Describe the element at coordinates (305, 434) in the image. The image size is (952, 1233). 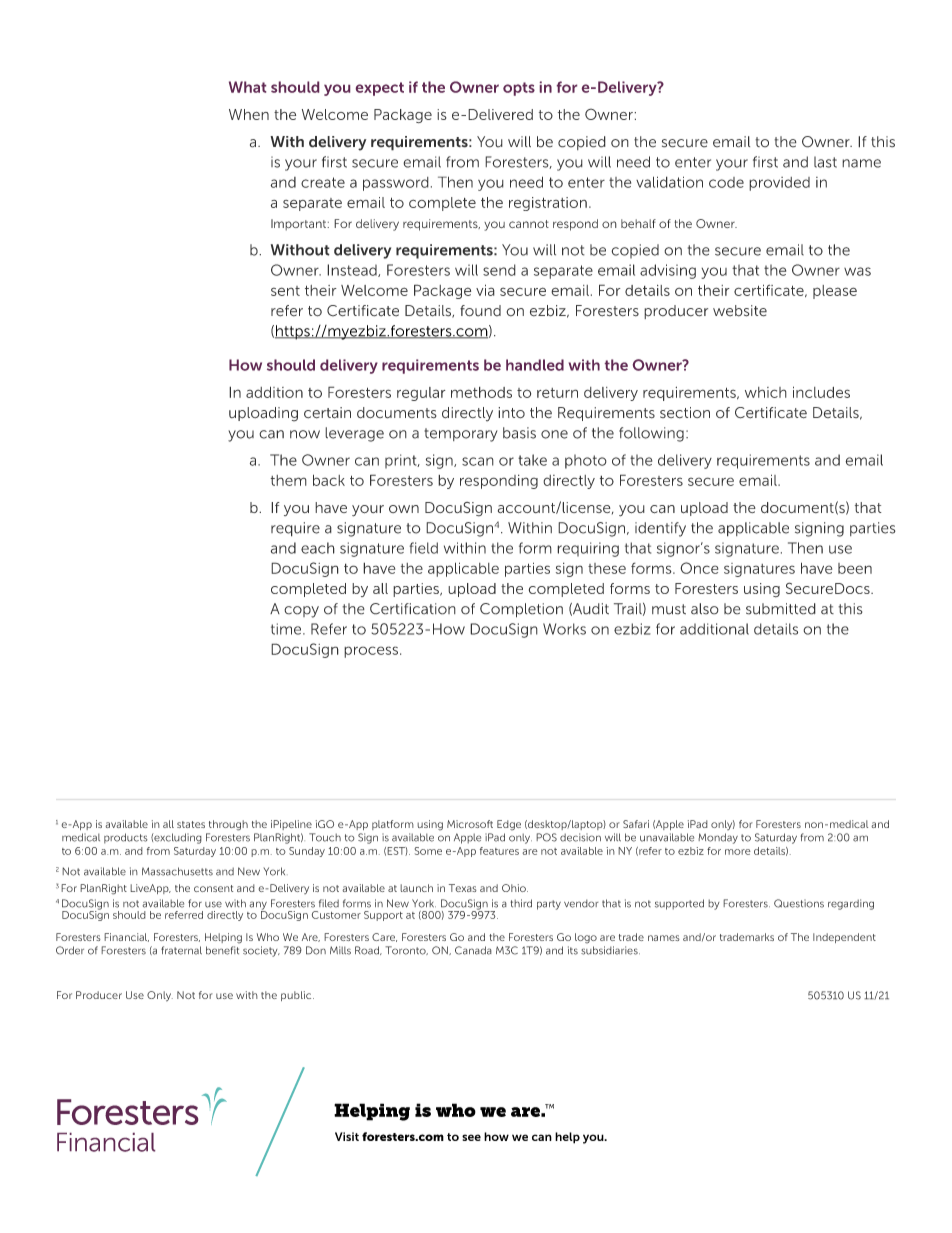
I see `now` at that location.
